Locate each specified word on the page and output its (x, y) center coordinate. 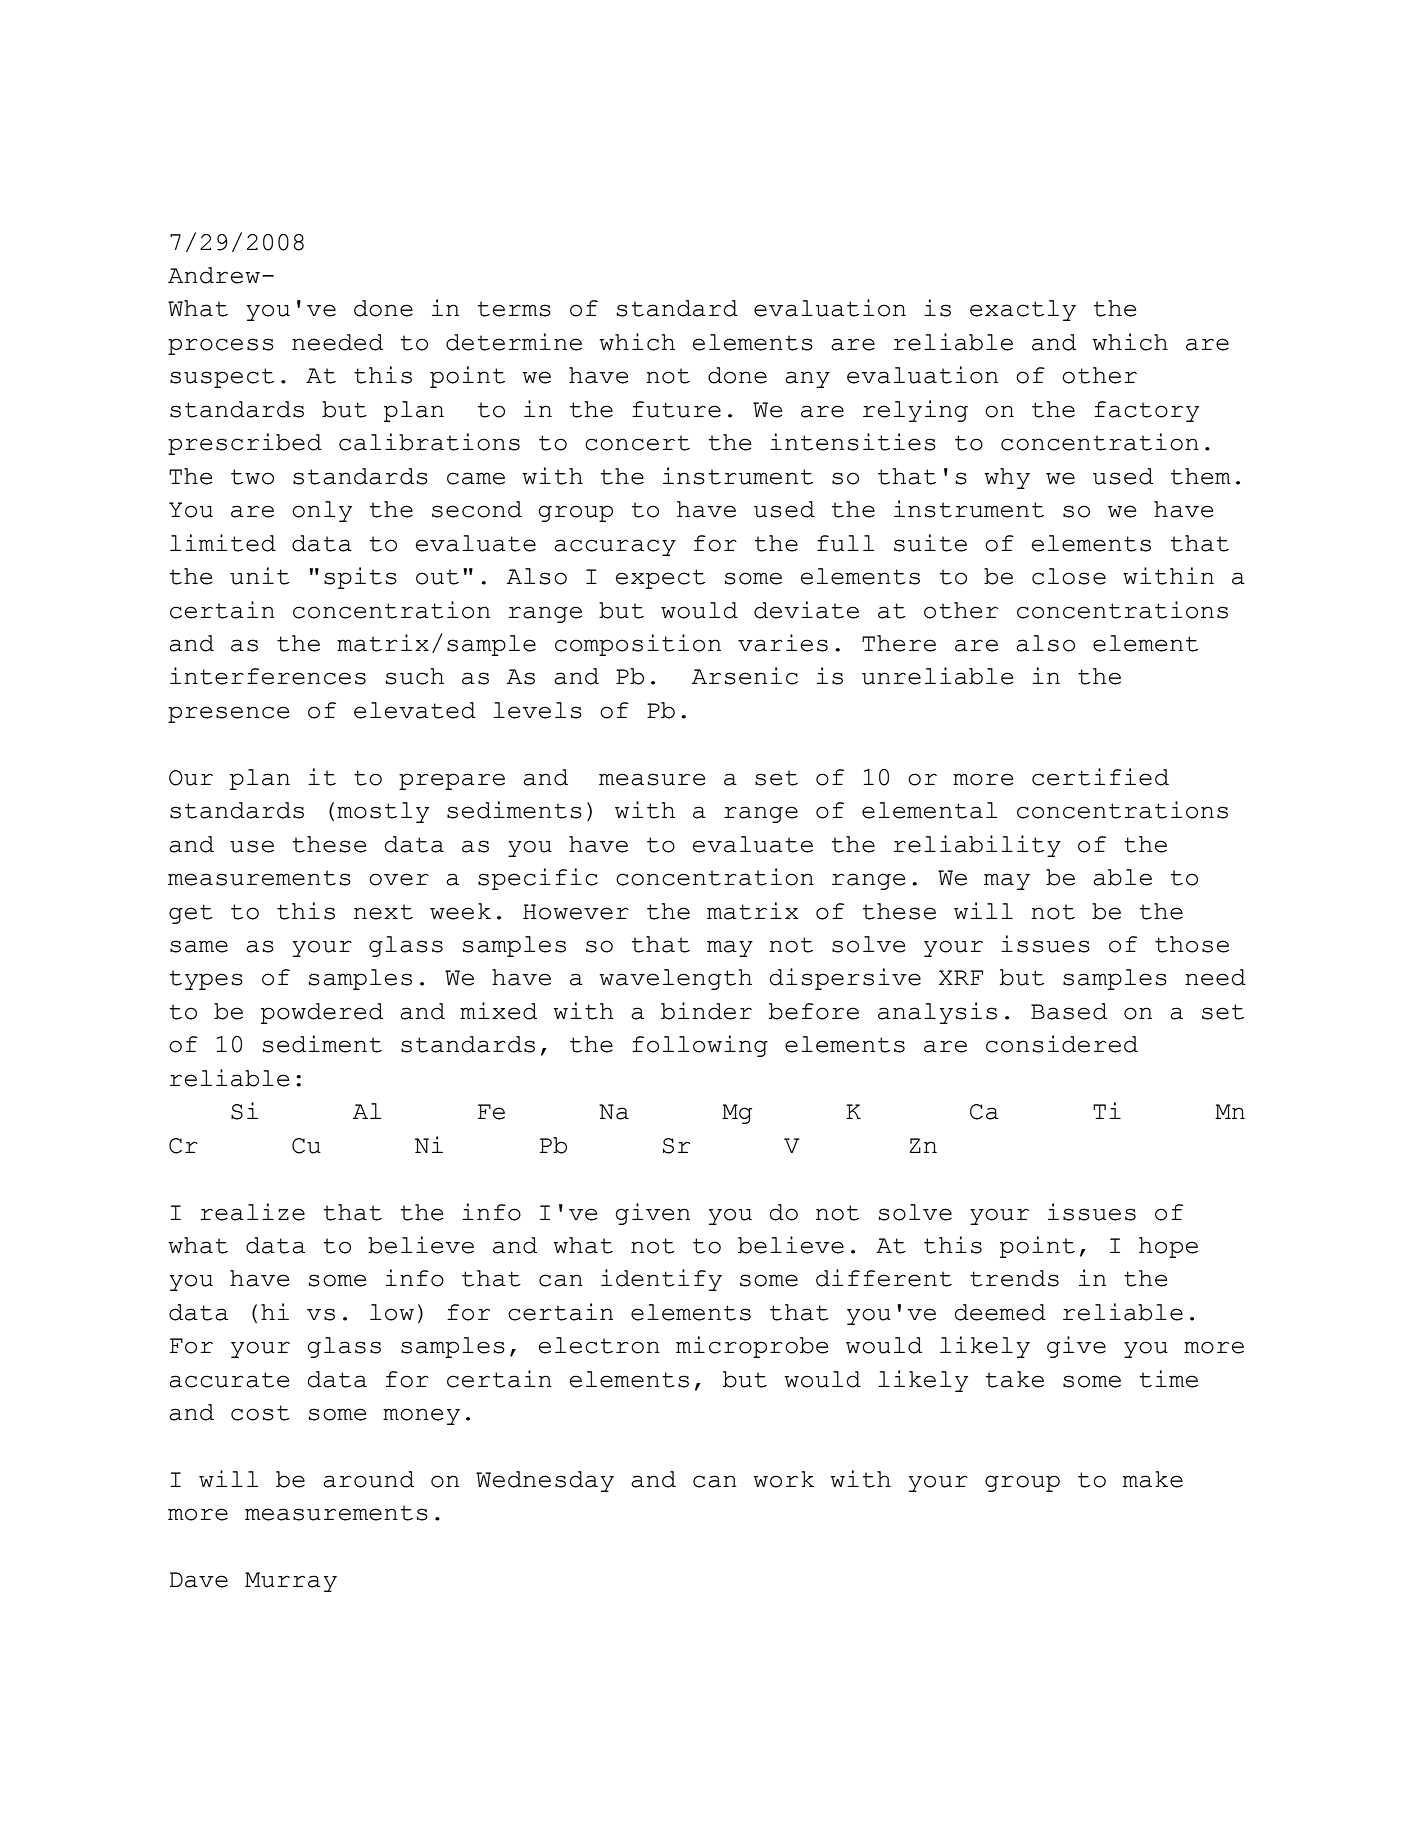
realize (252, 1212)
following (700, 1046)
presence (228, 714)
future (676, 409)
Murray (291, 1582)
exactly (1023, 310)
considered (1062, 1044)
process (221, 346)
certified (1100, 777)
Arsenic (745, 676)
